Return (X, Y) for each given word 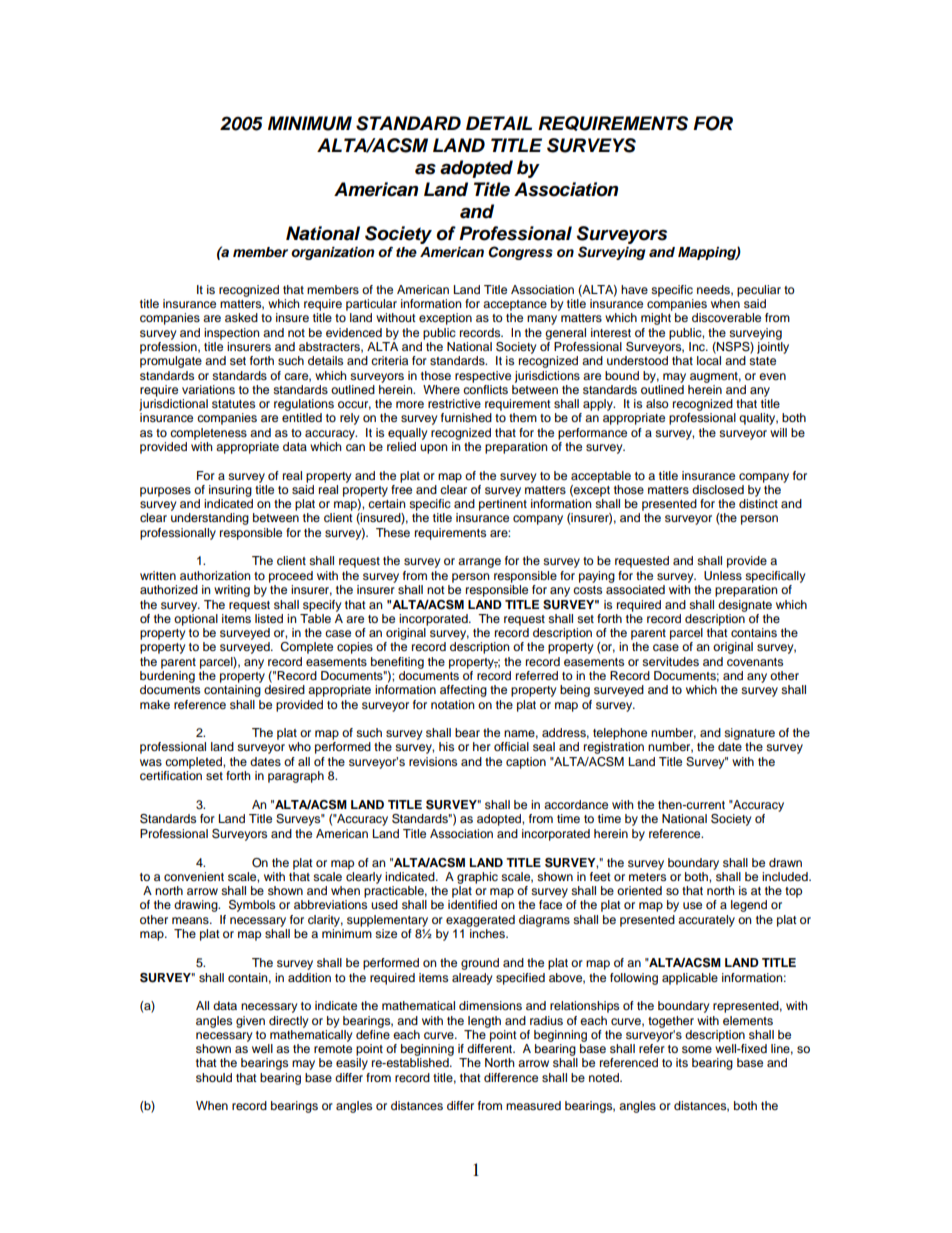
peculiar (759, 291)
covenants (755, 662)
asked (241, 317)
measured (533, 1105)
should (214, 1077)
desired (284, 689)
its (682, 1062)
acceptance (515, 305)
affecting (463, 691)
